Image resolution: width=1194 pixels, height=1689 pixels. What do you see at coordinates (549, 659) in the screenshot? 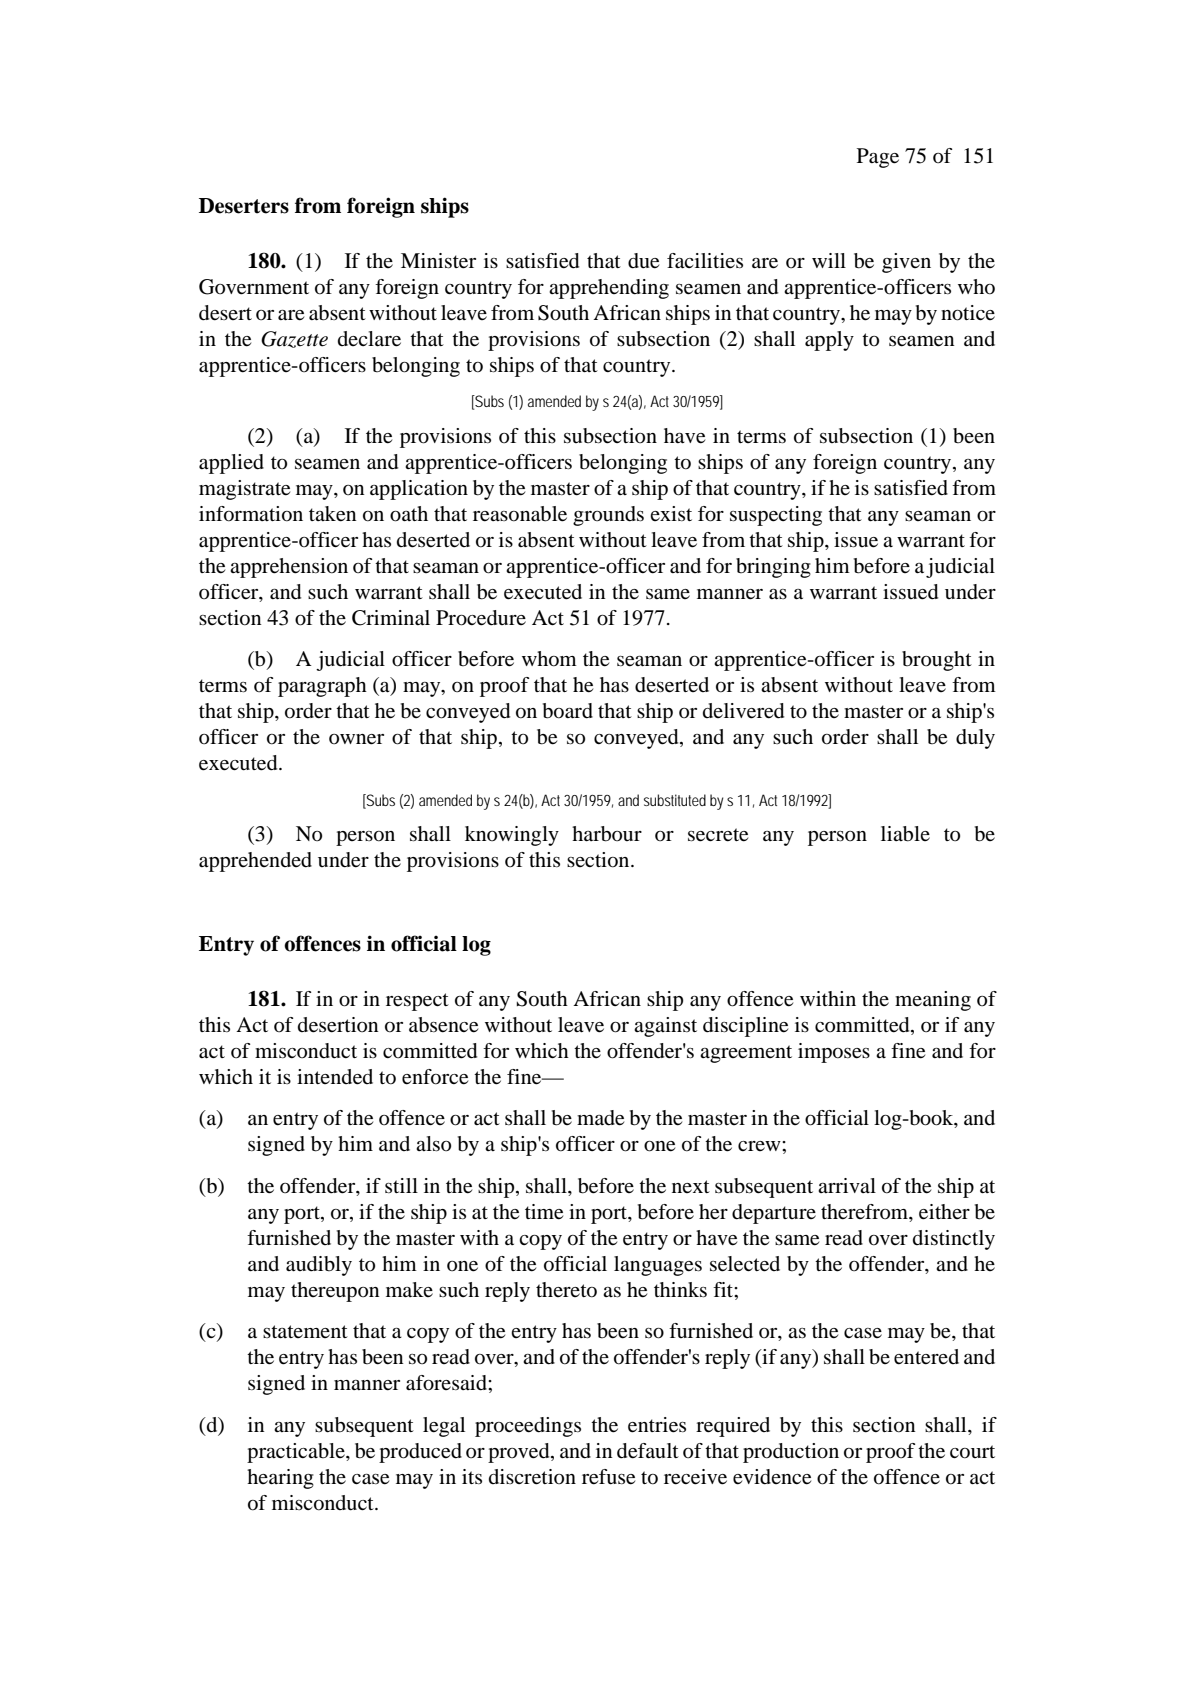
I see `whom` at bounding box center [549, 659].
